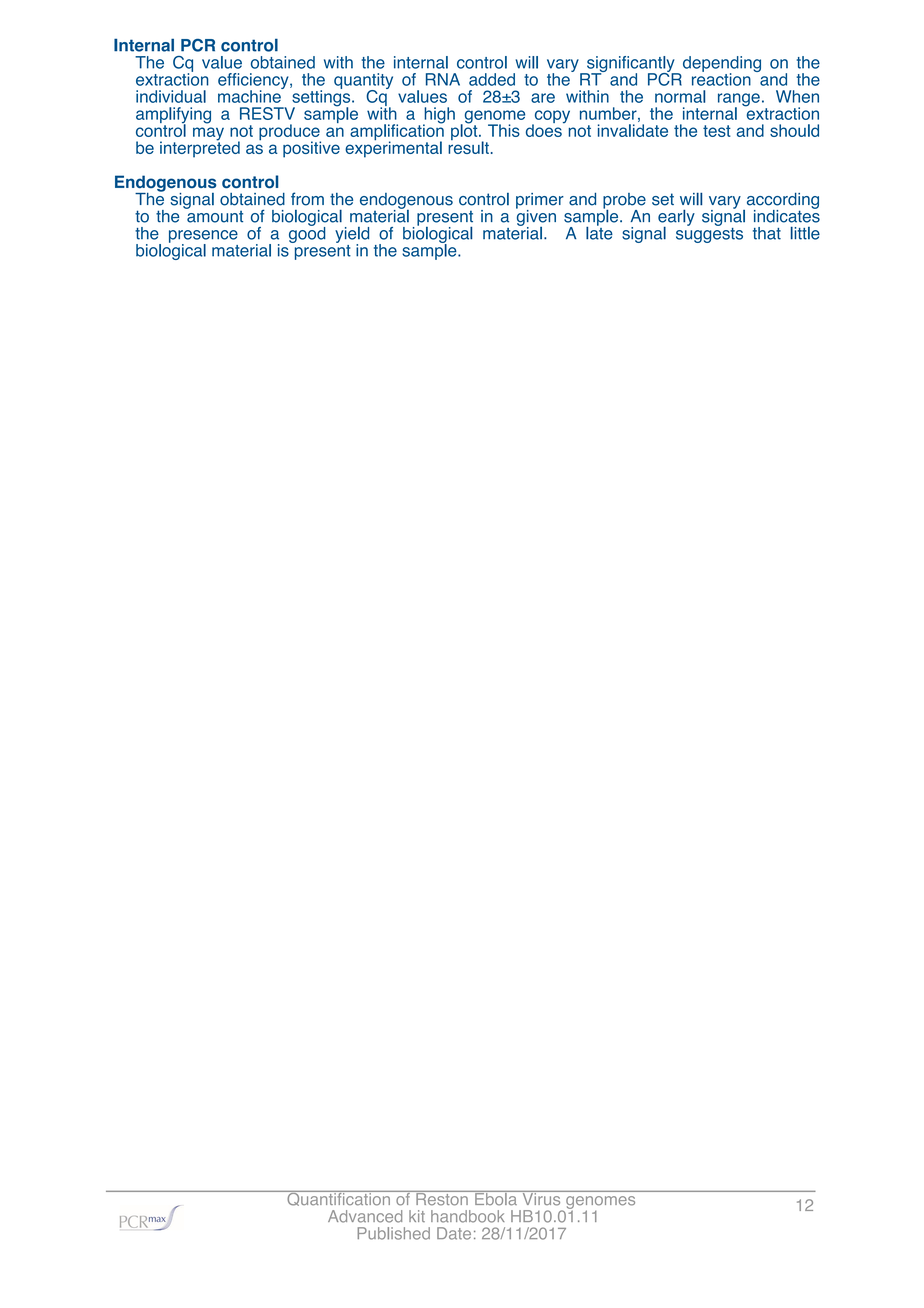 This document has width=924, height=1308. I want to click on Ebola, so click(496, 1198).
